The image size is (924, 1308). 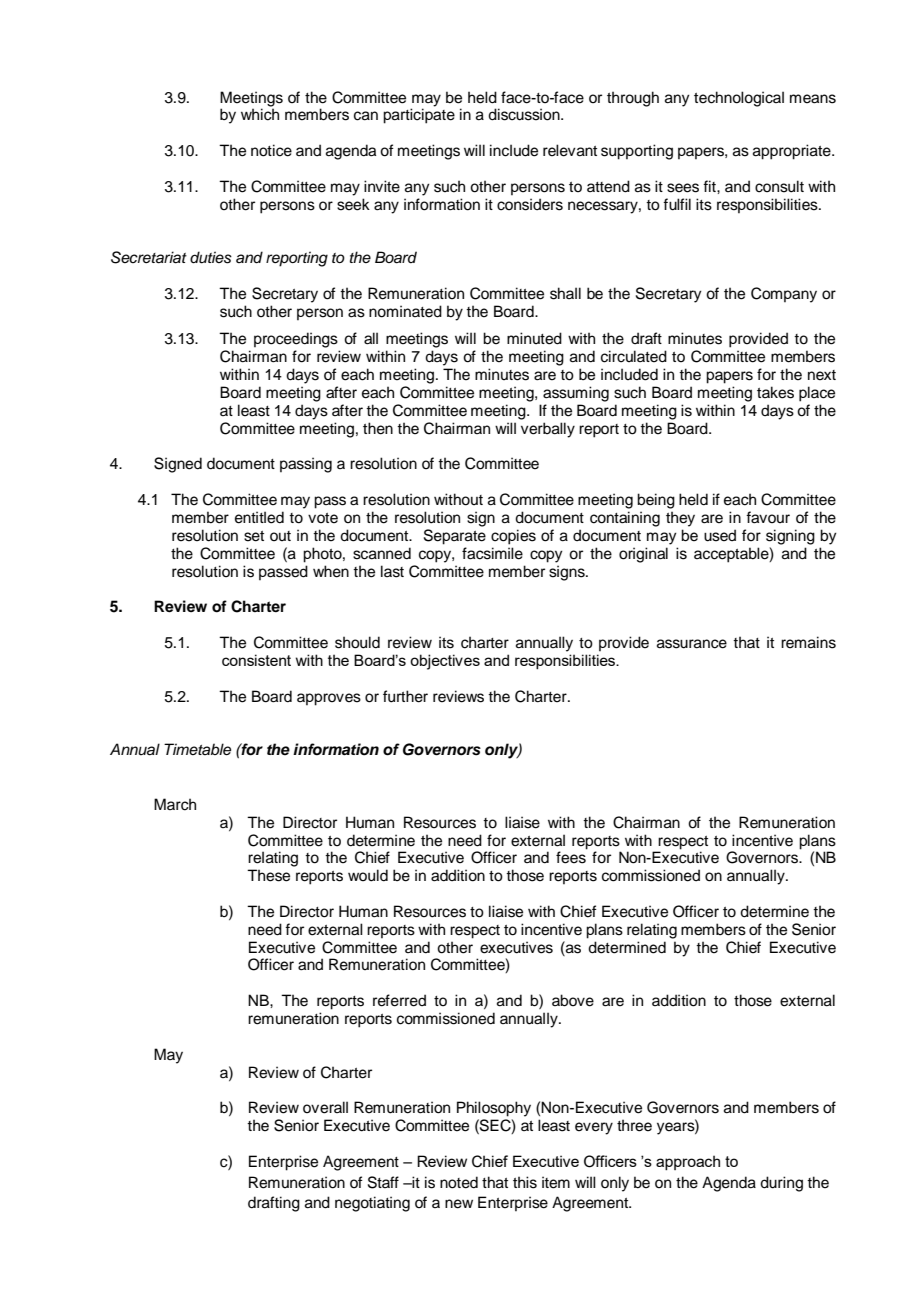 What do you see at coordinates (325, 1107) in the document?
I see `overall` at bounding box center [325, 1107].
